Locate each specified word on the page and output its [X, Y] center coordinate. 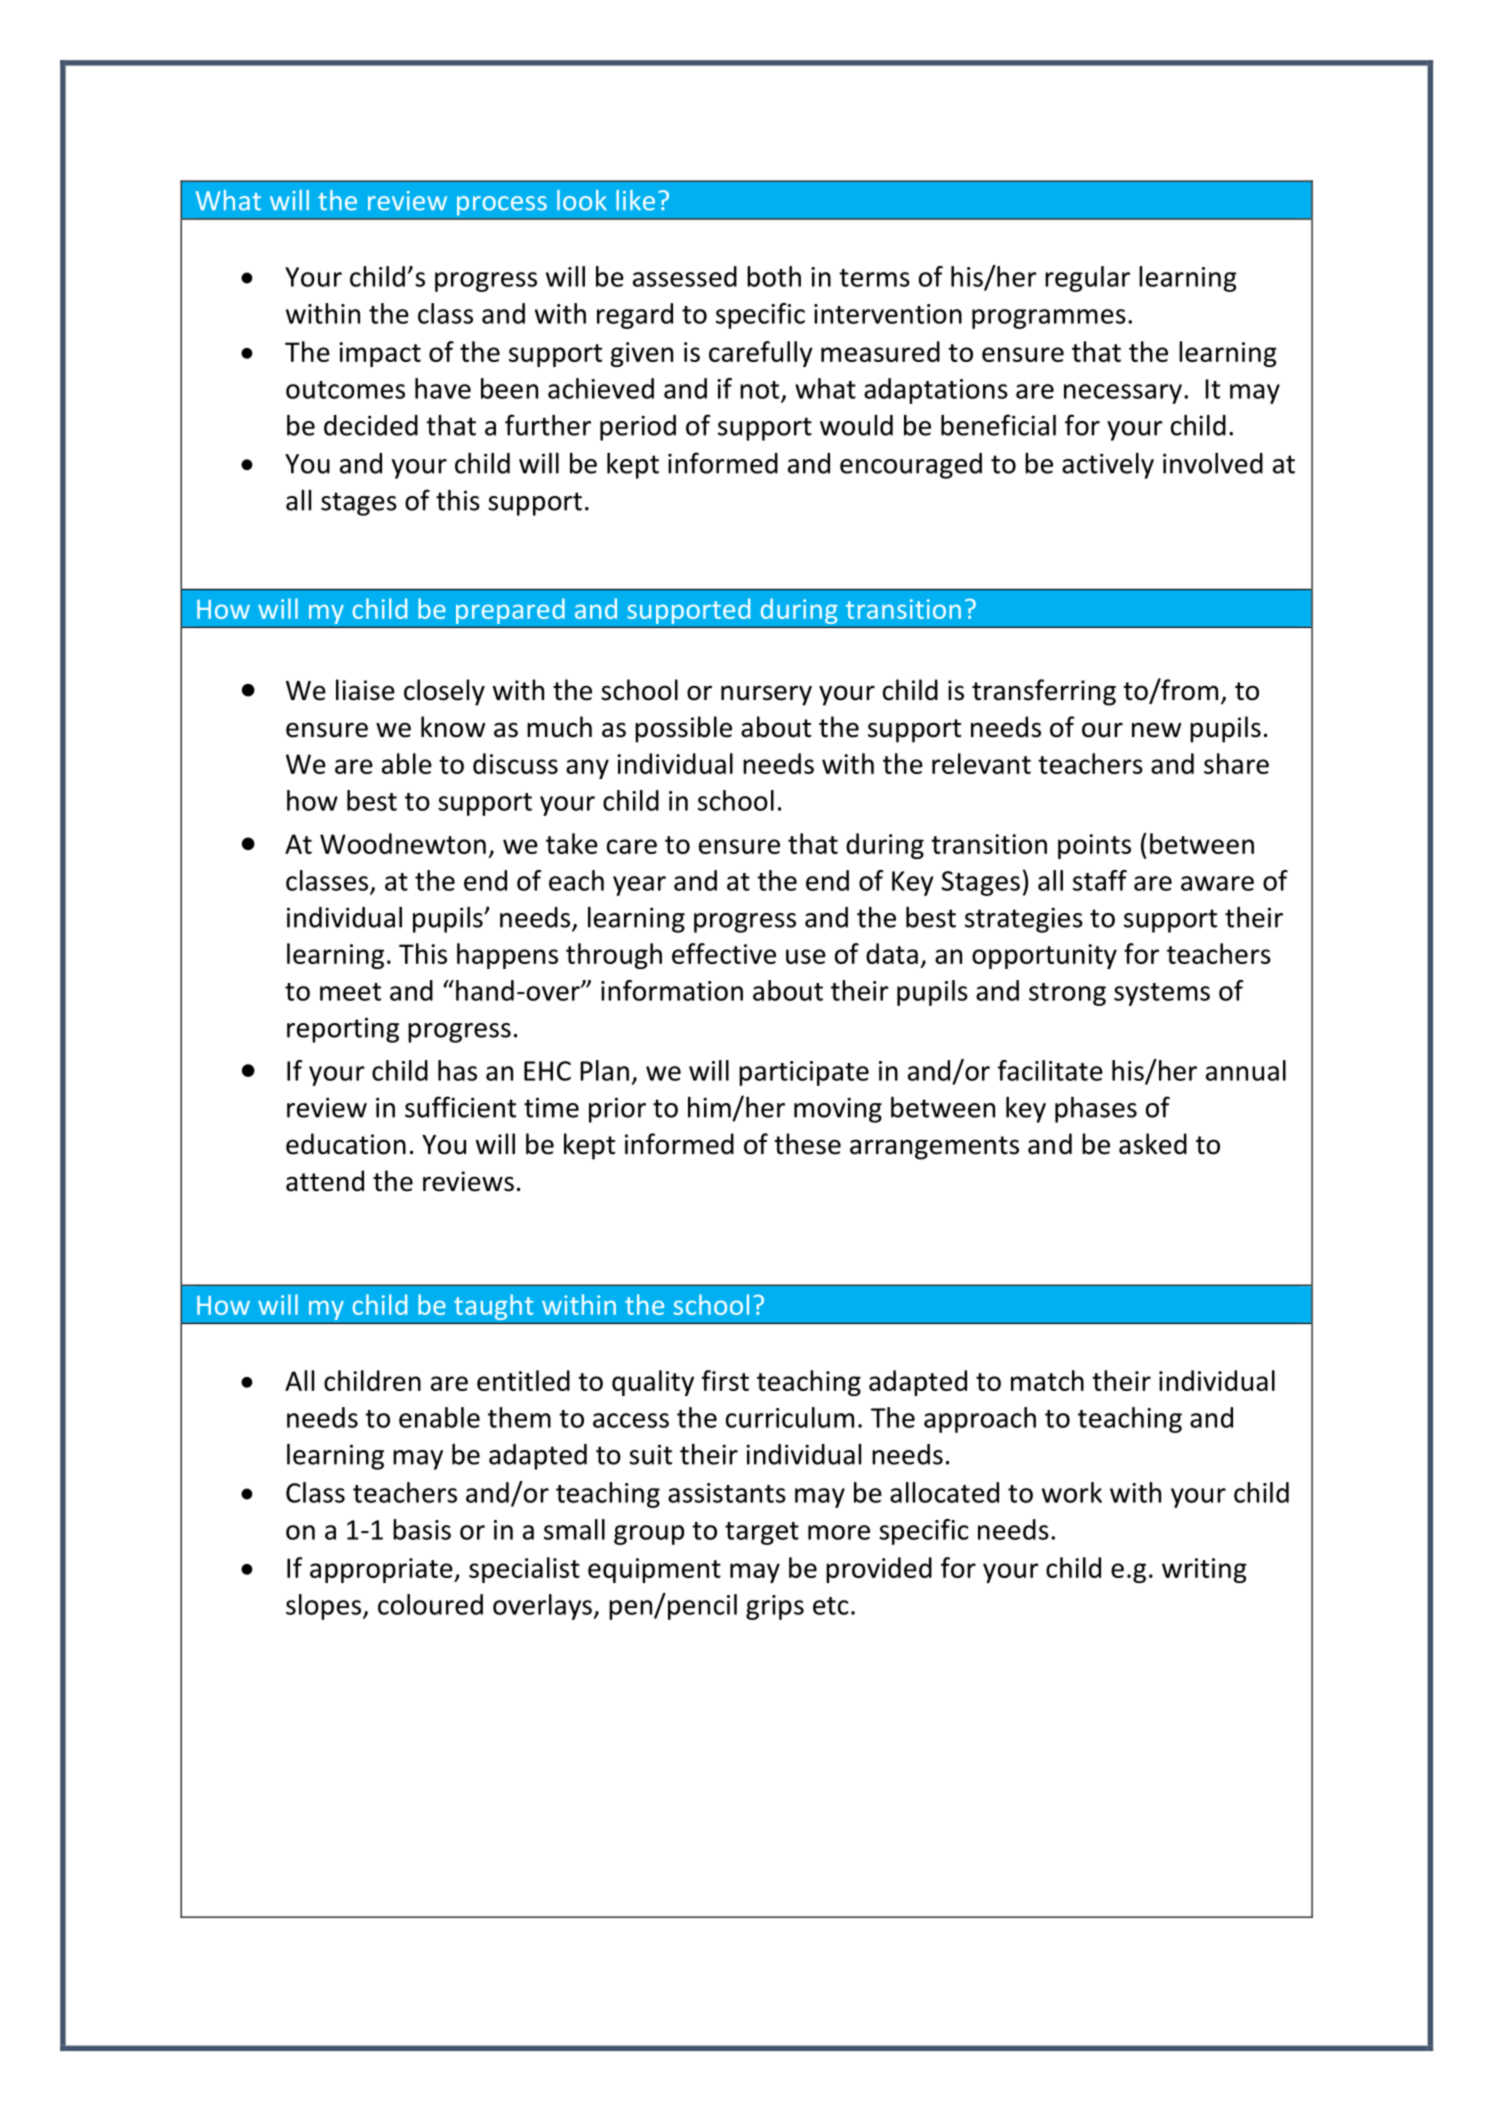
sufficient [460, 1107]
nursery [766, 695]
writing [1204, 1570]
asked [1153, 1144]
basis [422, 1529]
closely [444, 692]
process [502, 206]
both [774, 276]
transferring [1044, 692]
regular [1087, 279]
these [808, 1144]
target [762, 1533]
